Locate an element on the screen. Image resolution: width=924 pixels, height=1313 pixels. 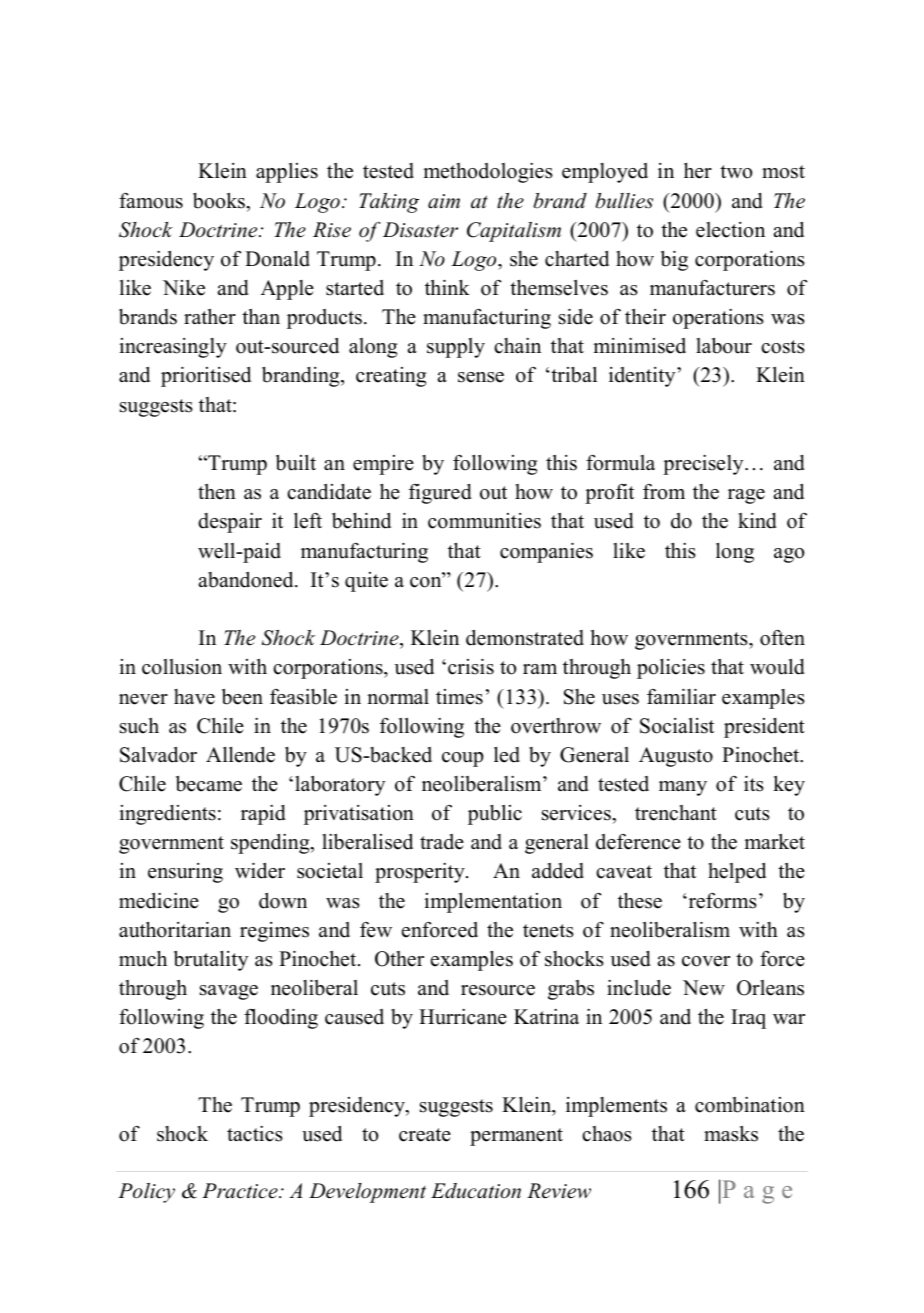
election is located at coordinates (730, 230).
